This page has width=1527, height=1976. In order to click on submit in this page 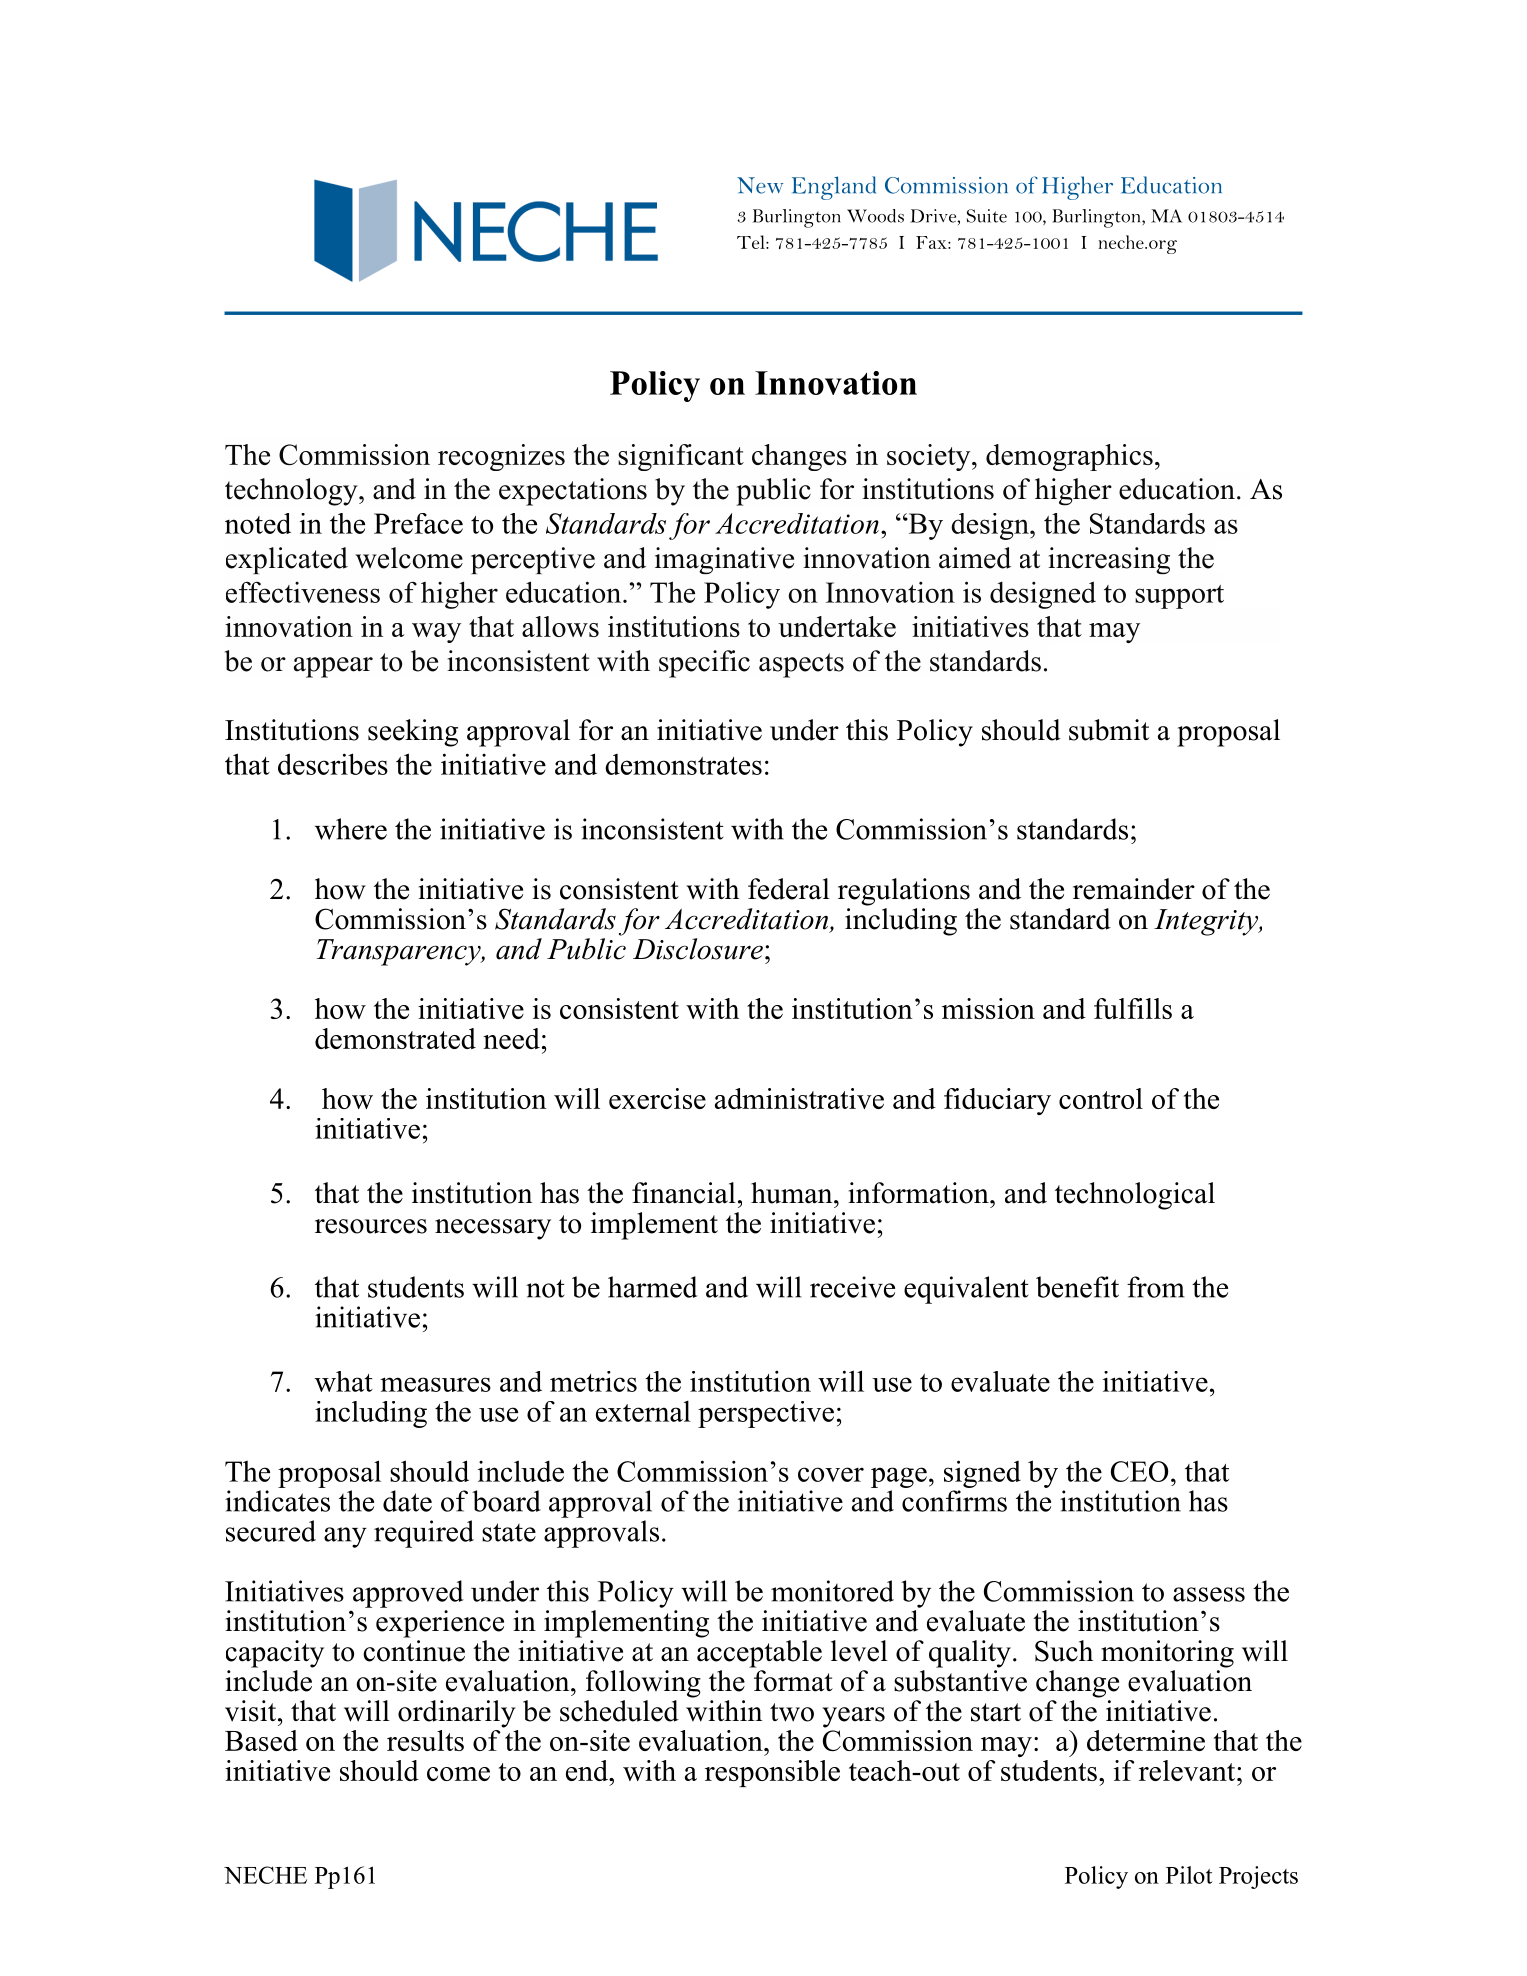, I will do `click(1109, 730)`.
